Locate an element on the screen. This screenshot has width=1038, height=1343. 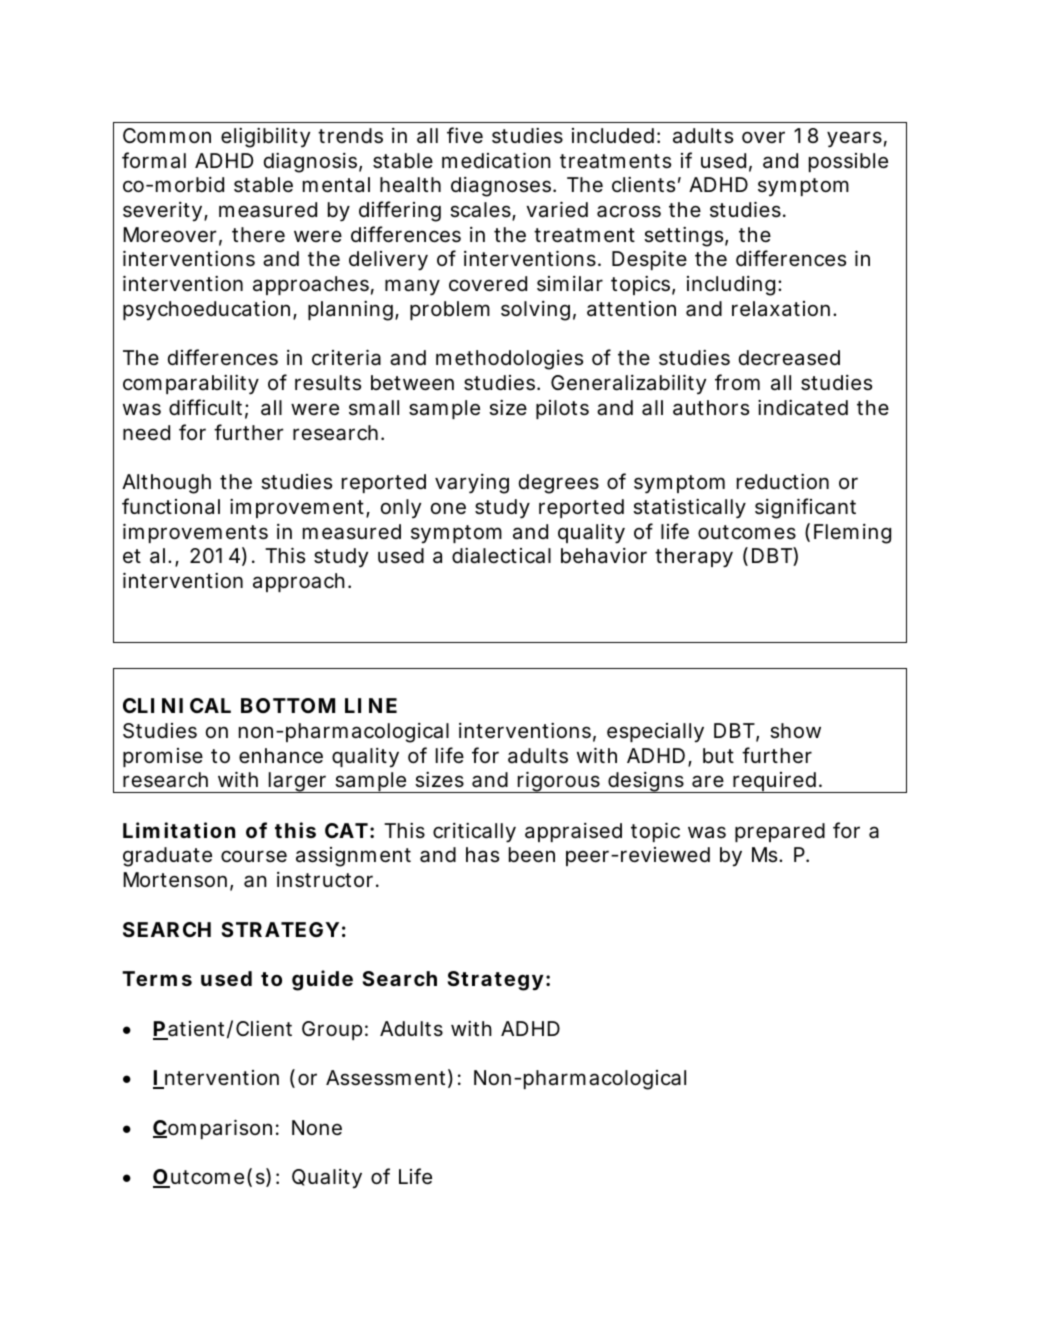
required is located at coordinates (774, 782).
